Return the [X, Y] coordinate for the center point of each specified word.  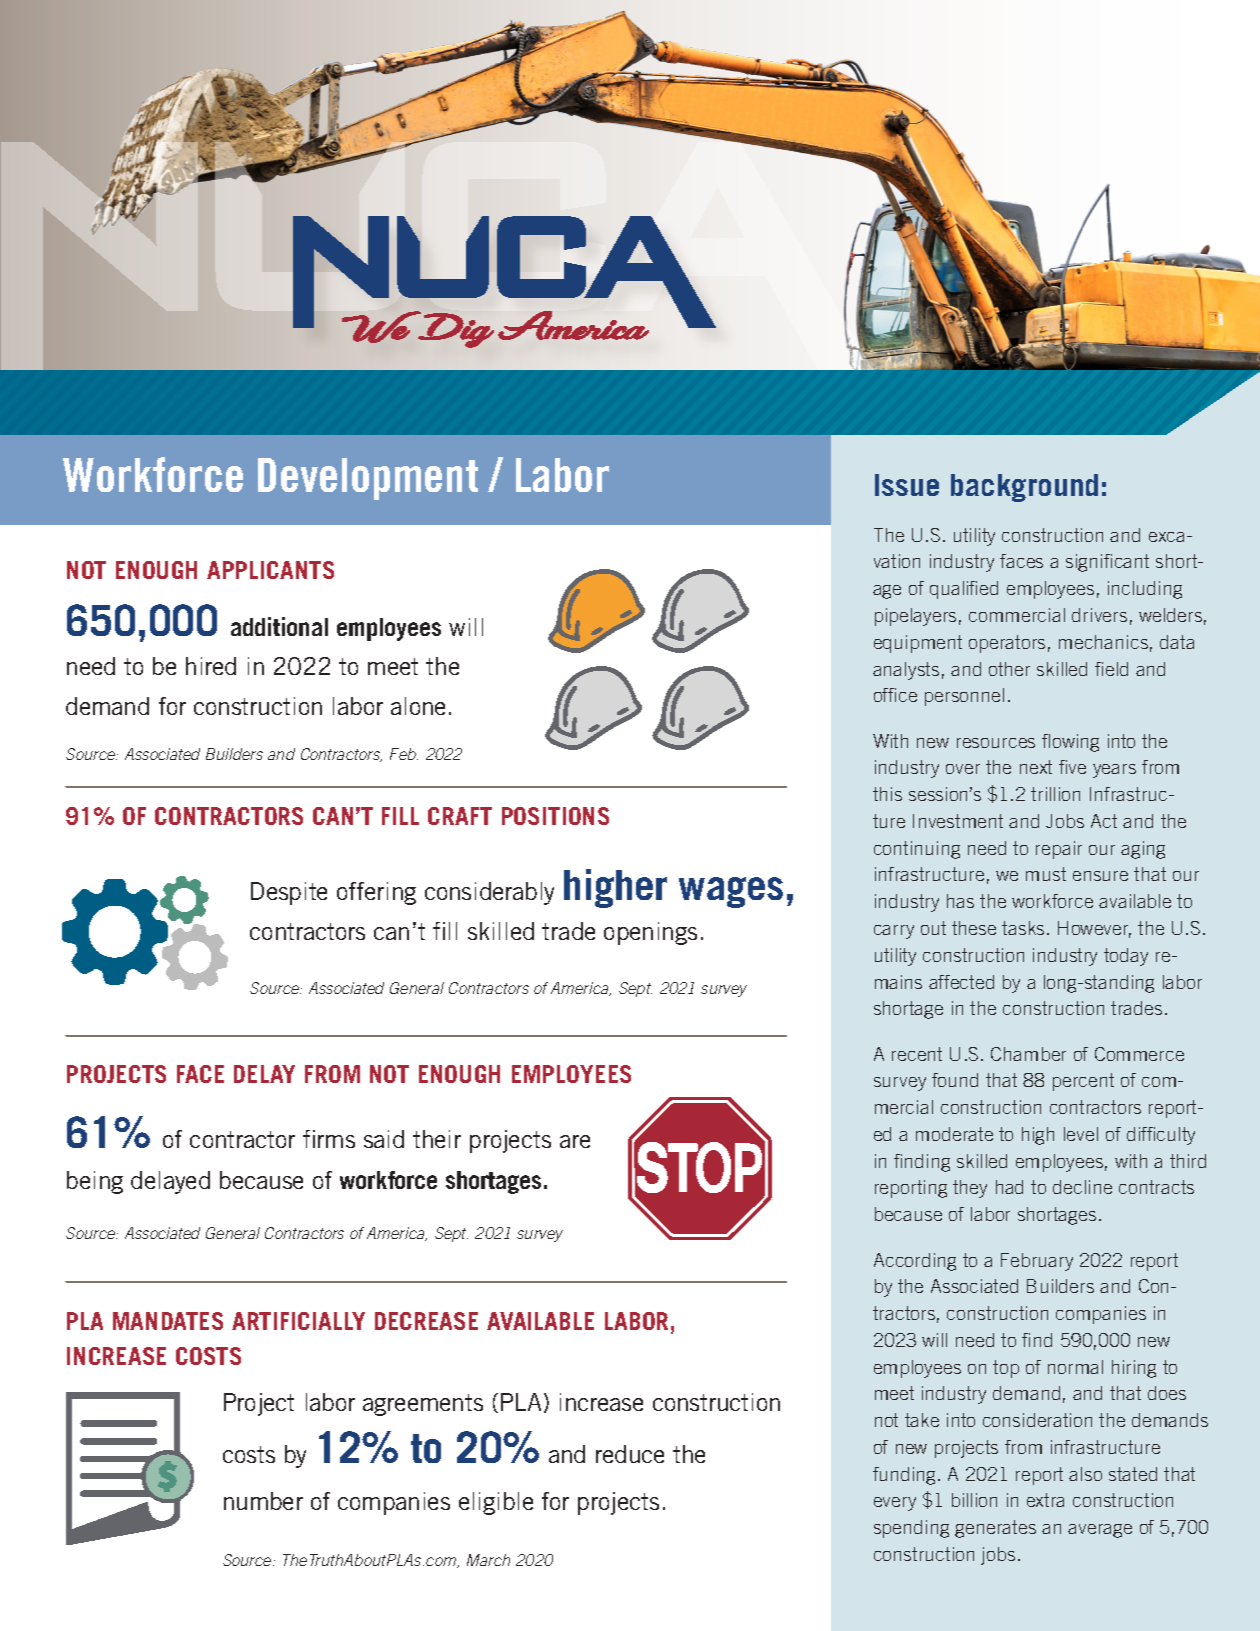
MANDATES [168, 1321]
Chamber [1028, 1054]
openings [650, 933]
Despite [289, 893]
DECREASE [426, 1321]
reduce [630, 1454]
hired [211, 666]
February [1037, 1262]
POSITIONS [555, 816]
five [1072, 767]
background [1024, 488]
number [263, 1501]
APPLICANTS [270, 570]
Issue [907, 485]
